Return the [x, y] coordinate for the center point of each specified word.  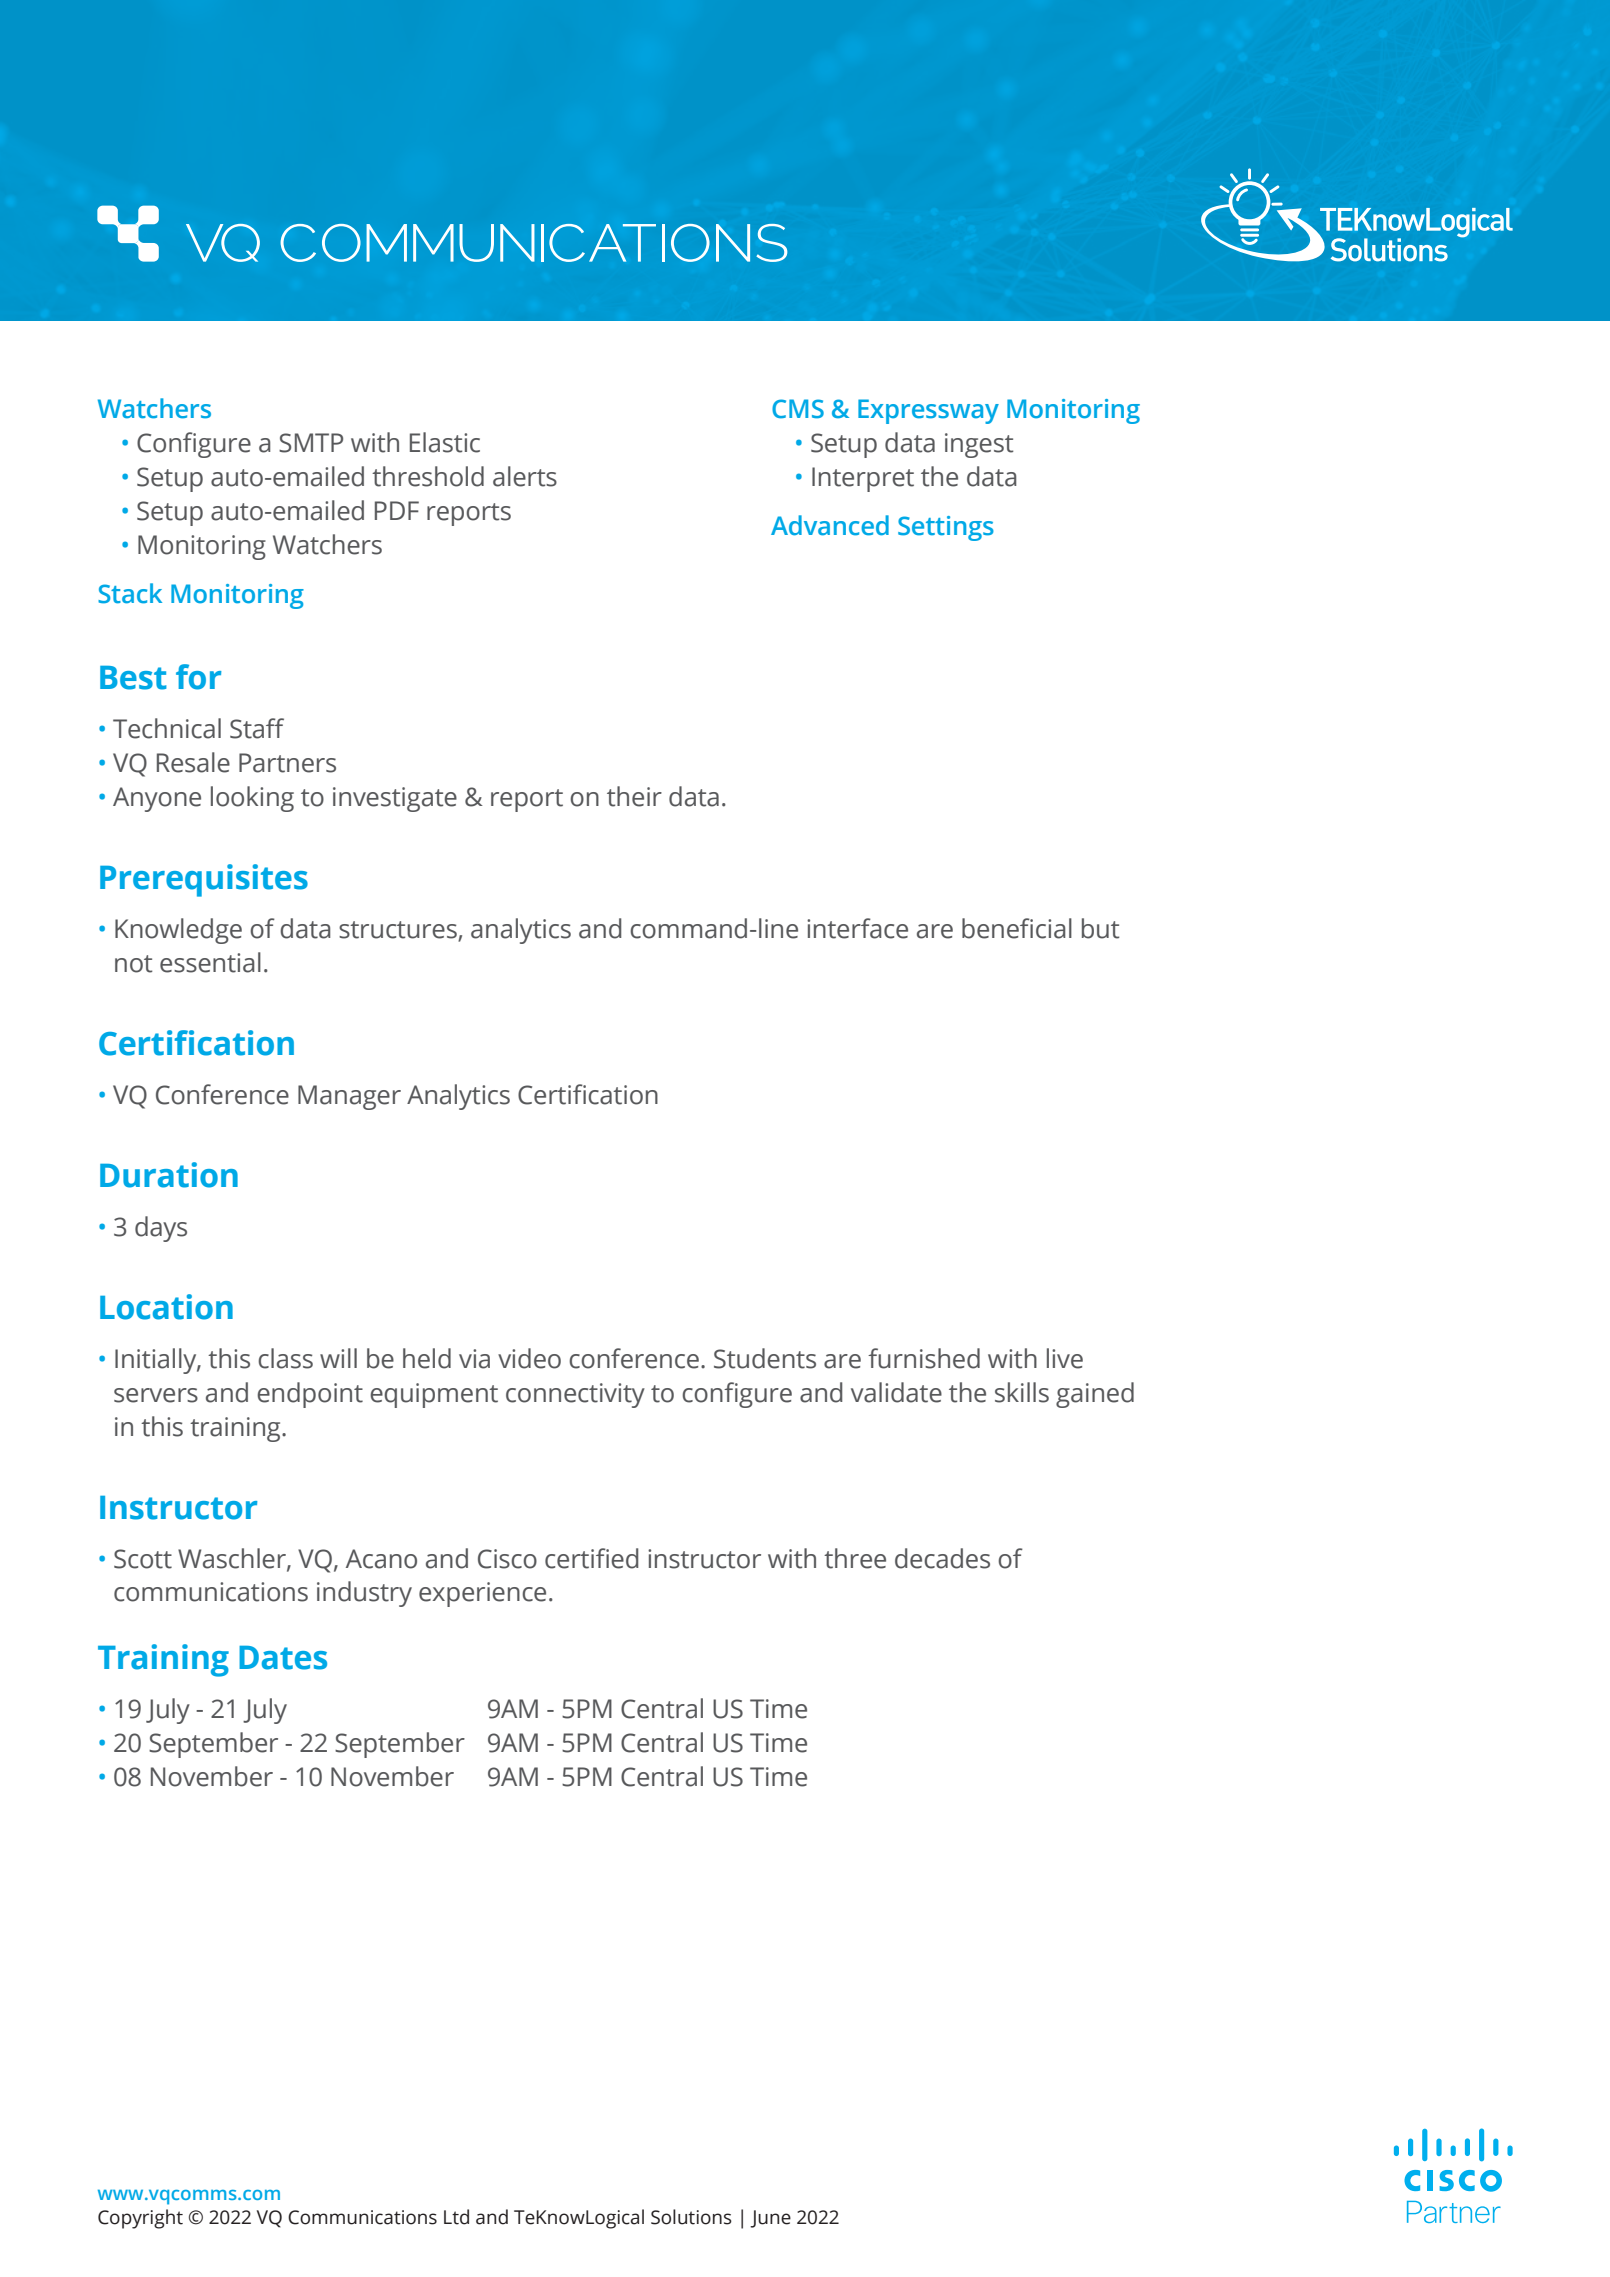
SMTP [311, 443]
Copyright [140, 2219]
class [285, 1358]
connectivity [575, 1395]
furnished [924, 1358]
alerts [525, 476]
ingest [979, 445]
